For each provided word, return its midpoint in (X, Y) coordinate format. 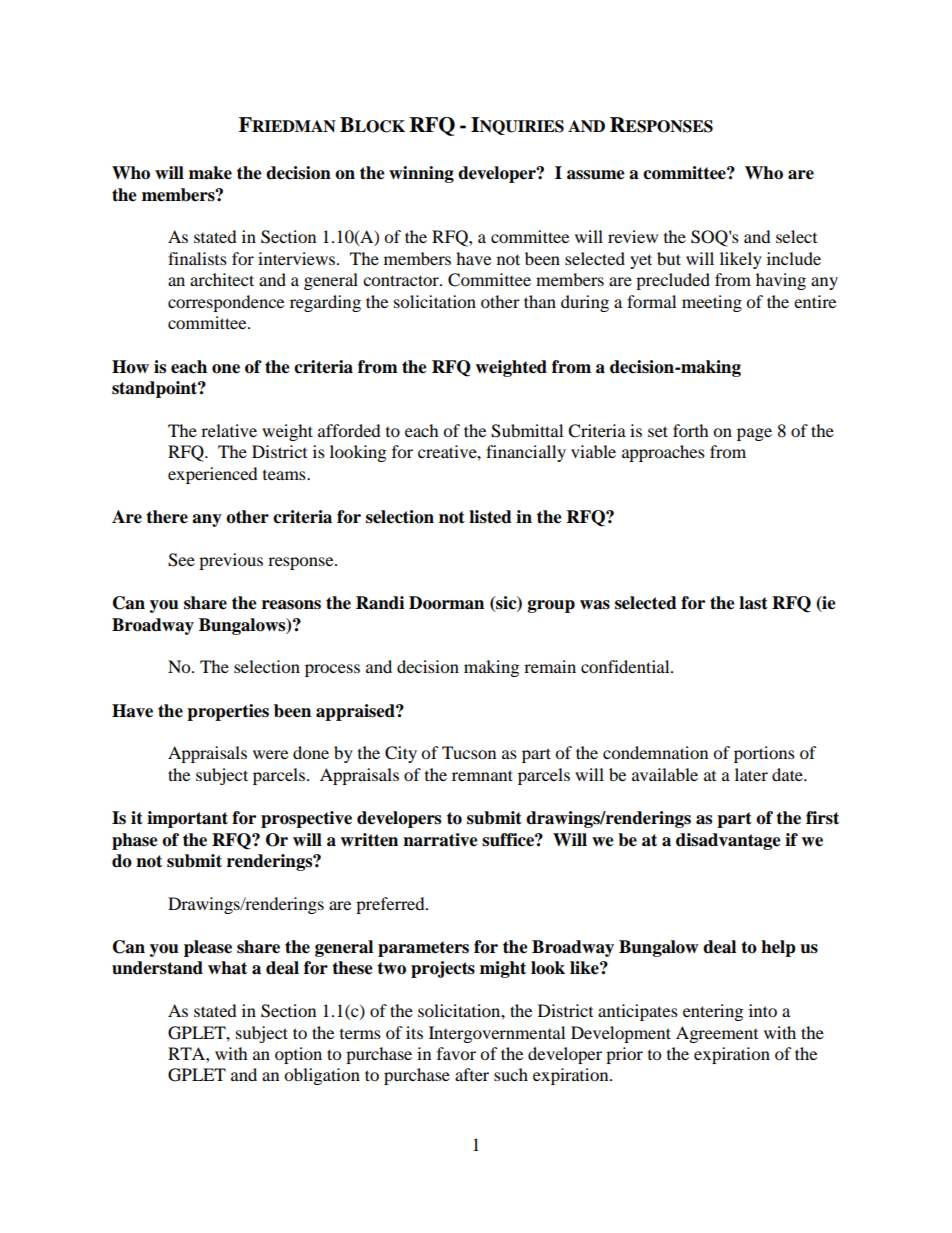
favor (456, 1053)
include (794, 258)
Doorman (446, 603)
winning (421, 174)
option (298, 1055)
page (754, 434)
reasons (291, 605)
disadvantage (728, 841)
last (753, 603)
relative (229, 430)
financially (526, 453)
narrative (440, 840)
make (210, 173)
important (187, 819)
